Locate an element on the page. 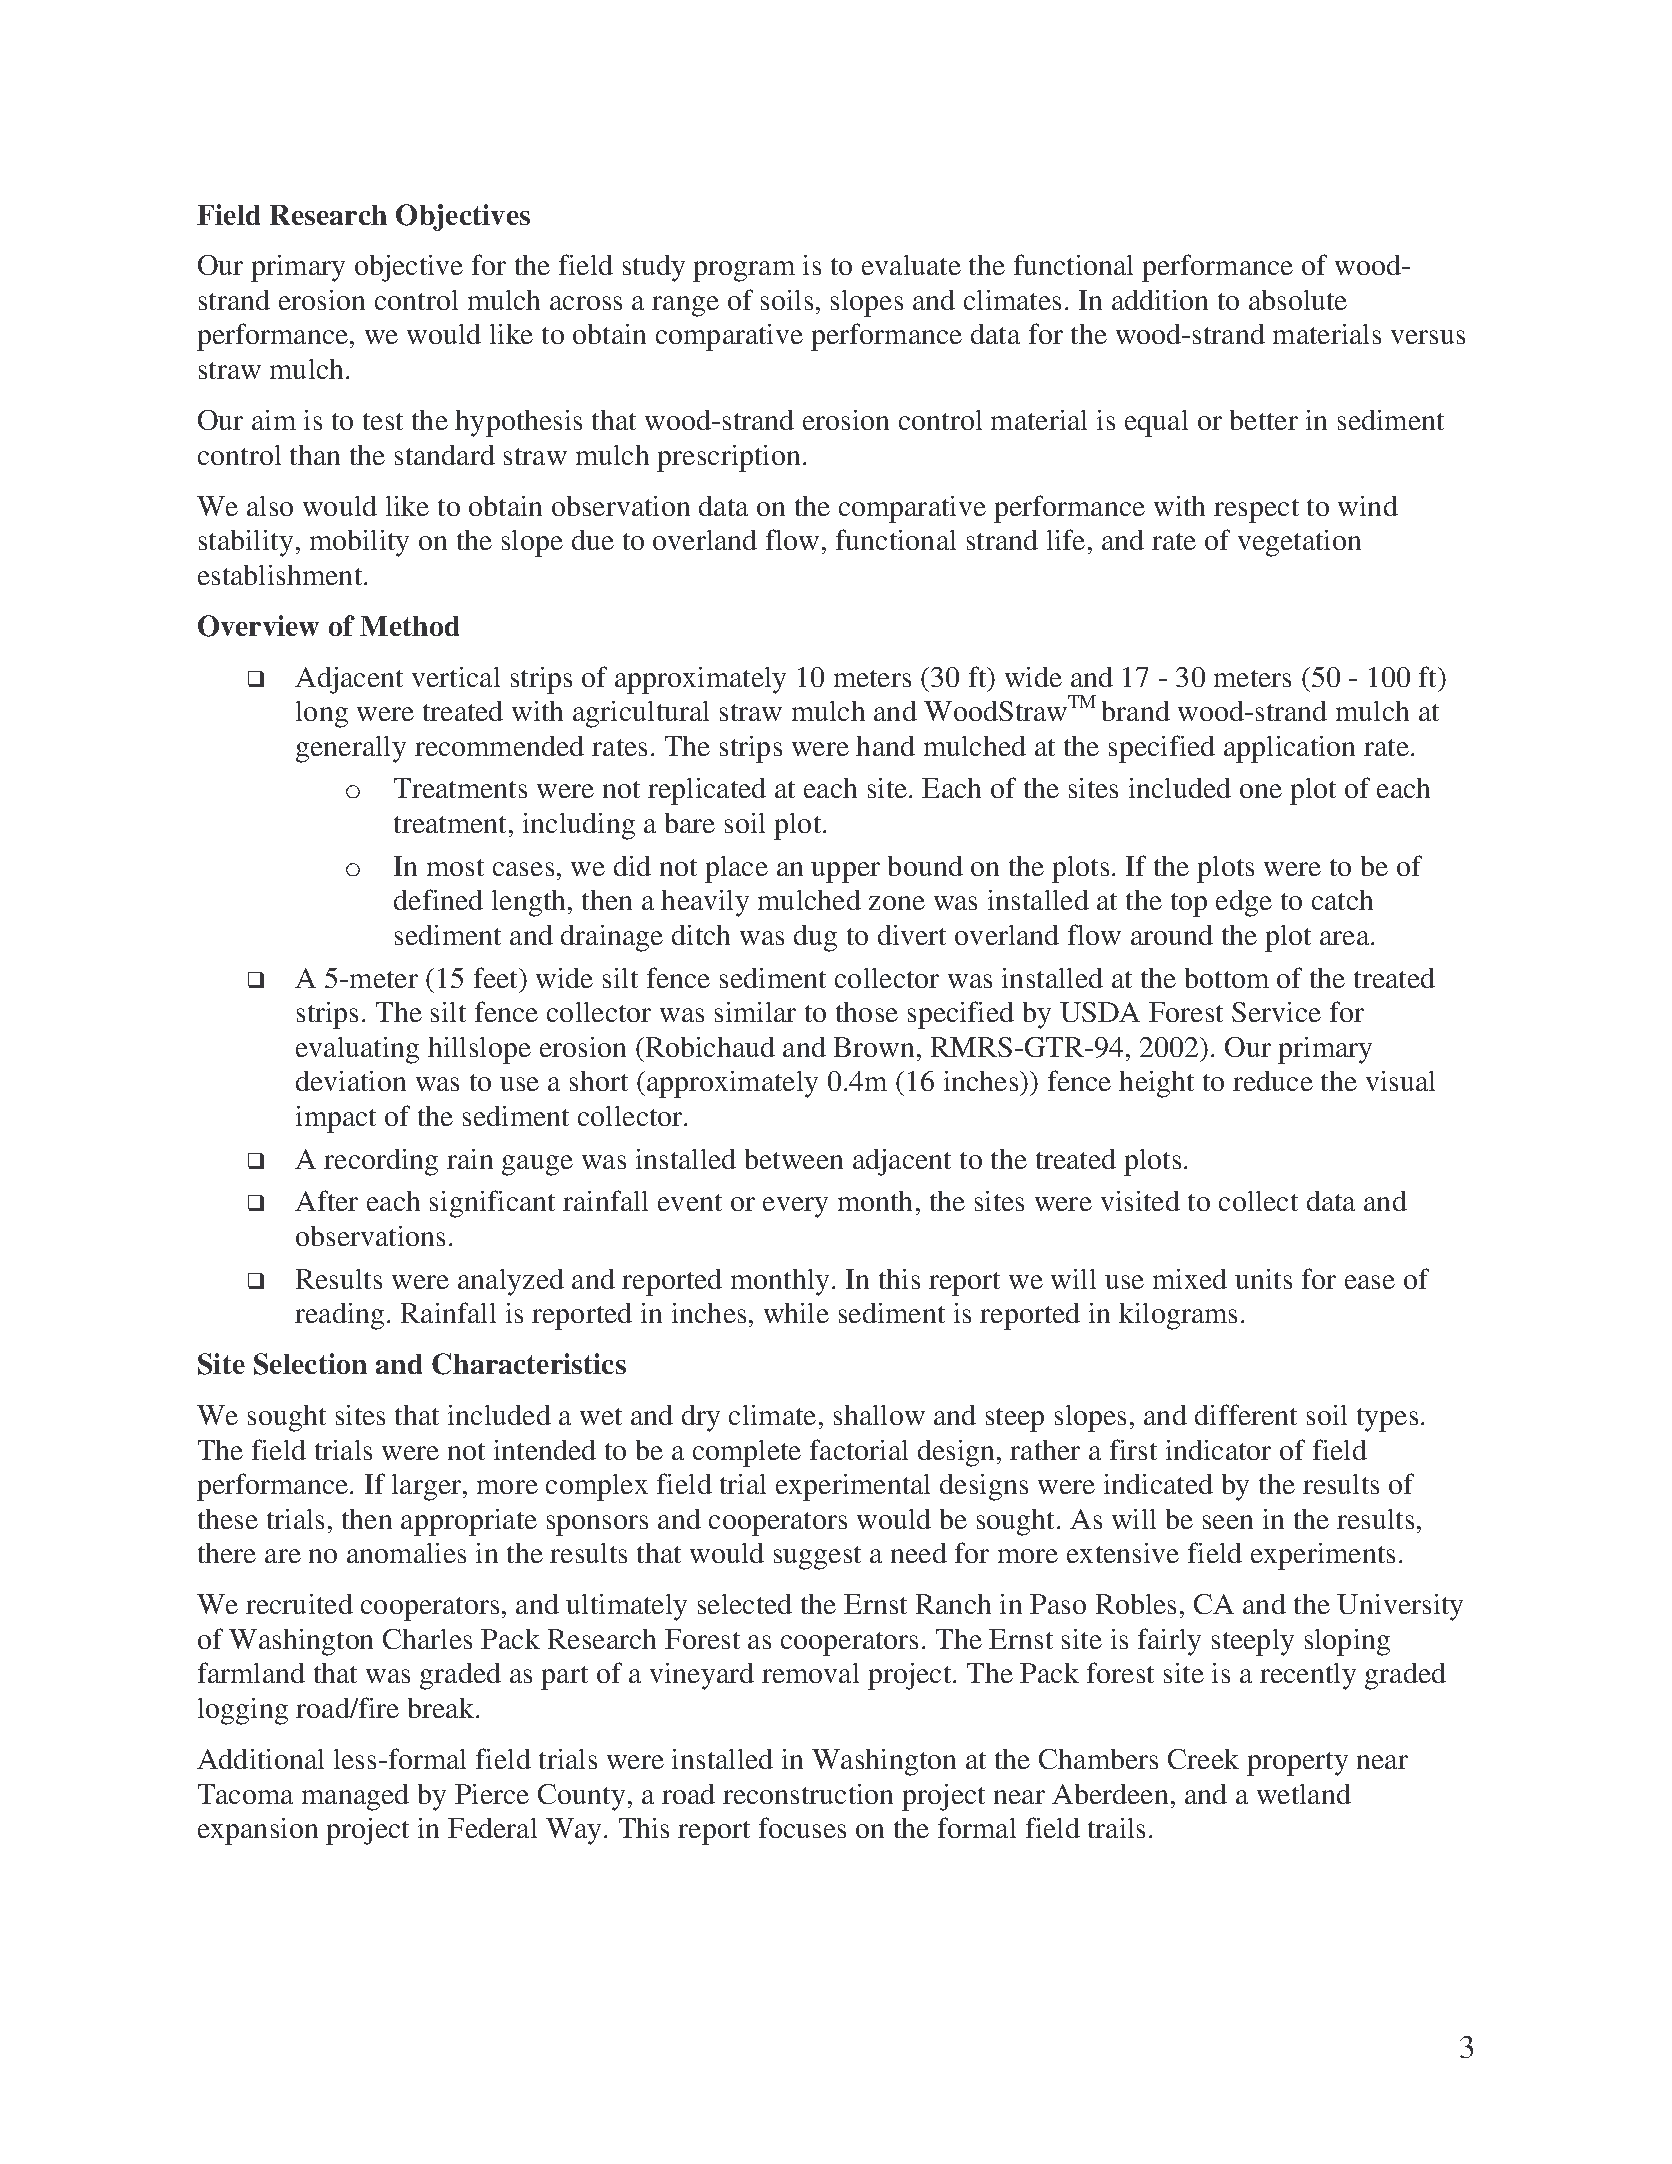 This document has height=2164, width=1672. evaluating is located at coordinates (357, 1050).
